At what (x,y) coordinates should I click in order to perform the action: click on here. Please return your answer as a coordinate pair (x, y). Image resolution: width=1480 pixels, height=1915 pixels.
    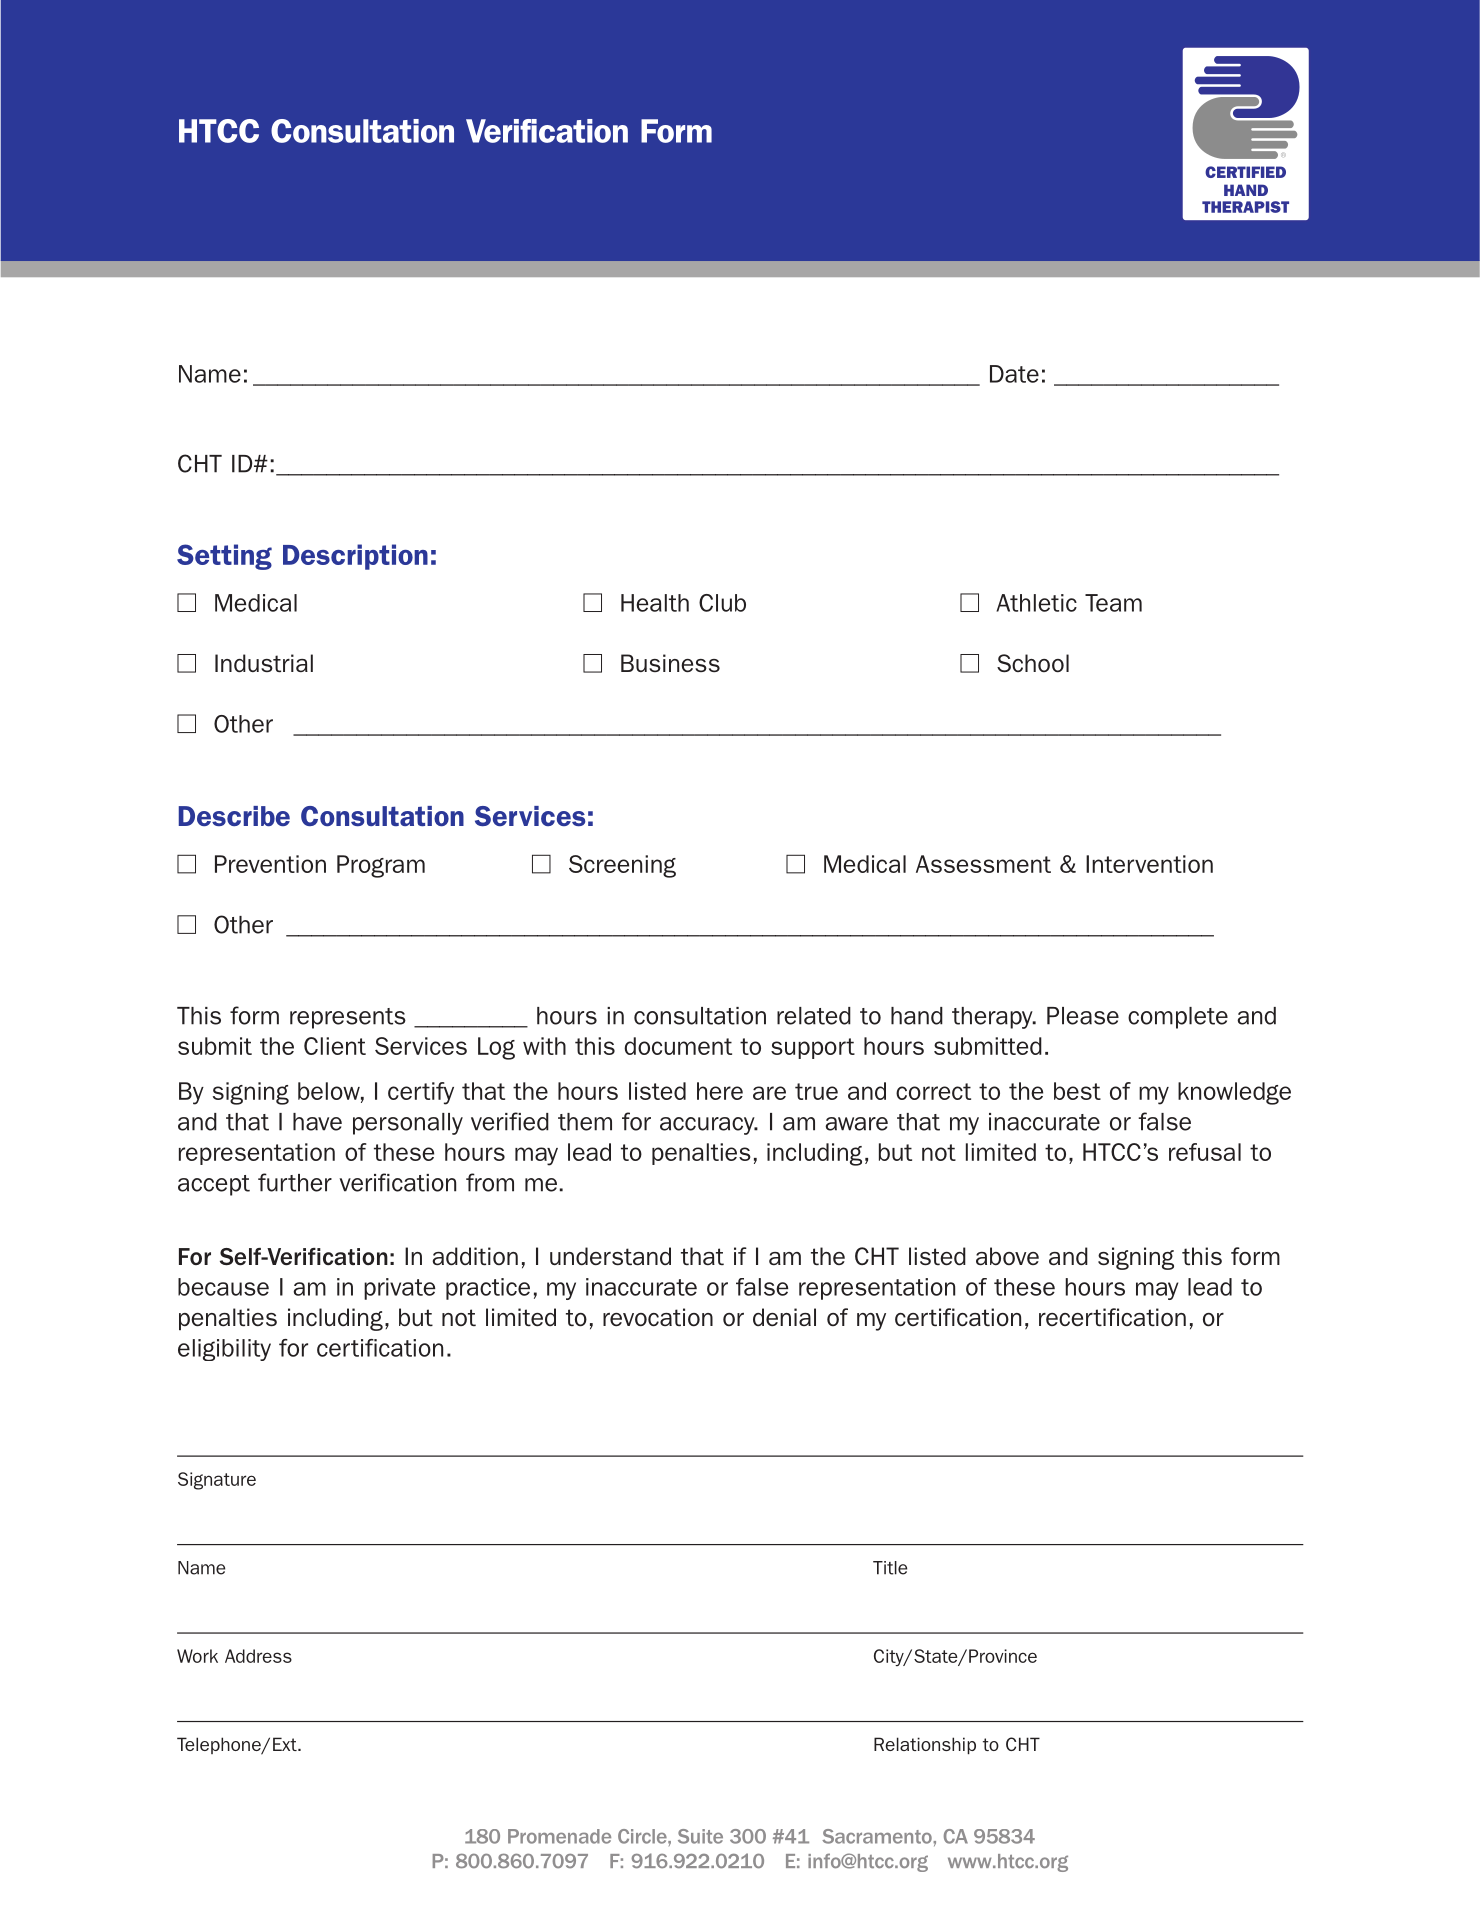
    Looking at the image, I should click on (720, 1091).
